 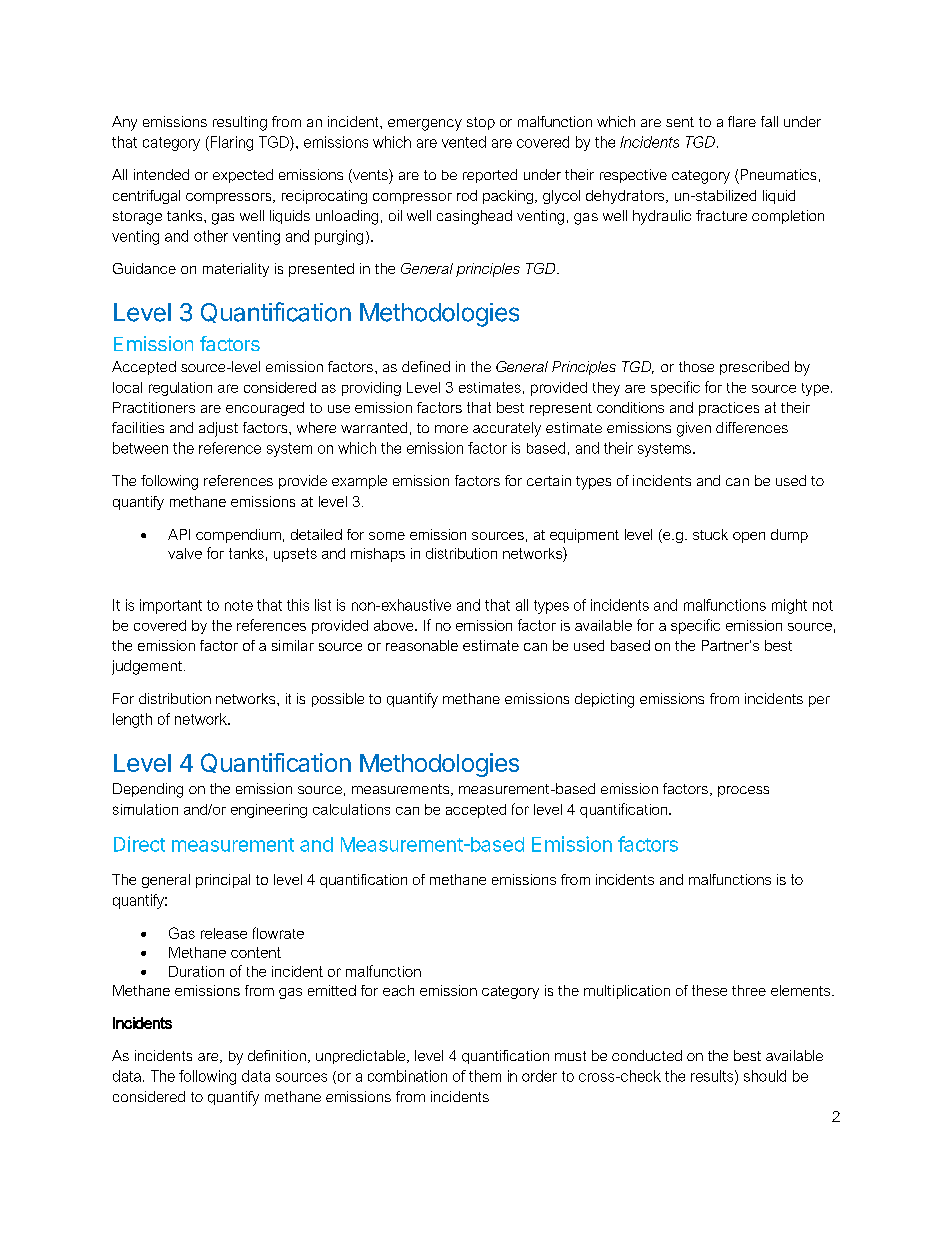 I want to click on them, so click(x=485, y=1076).
